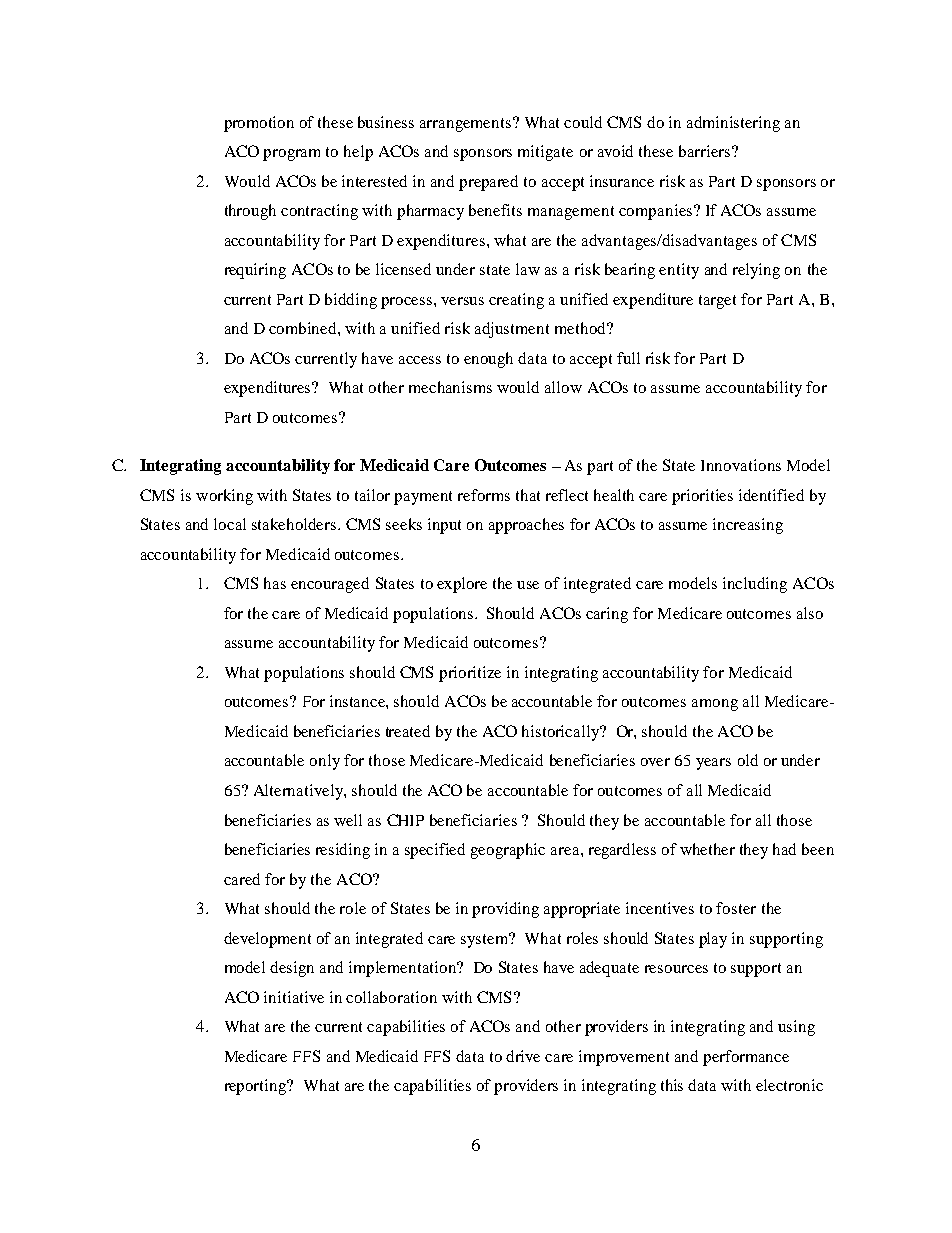 The height and width of the screenshot is (1233, 952). I want to click on performance, so click(746, 1058).
